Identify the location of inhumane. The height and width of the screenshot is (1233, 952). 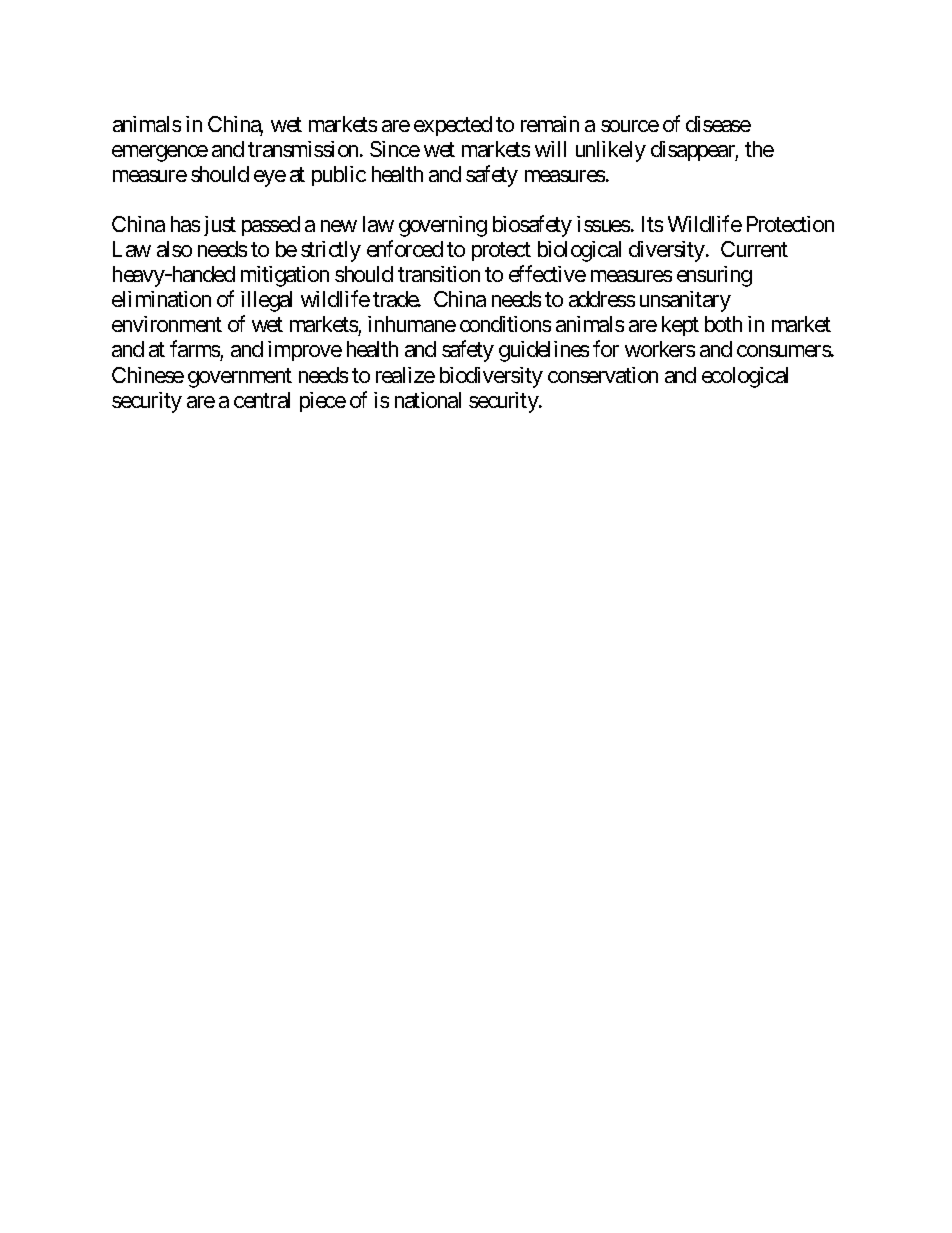
(412, 324).
